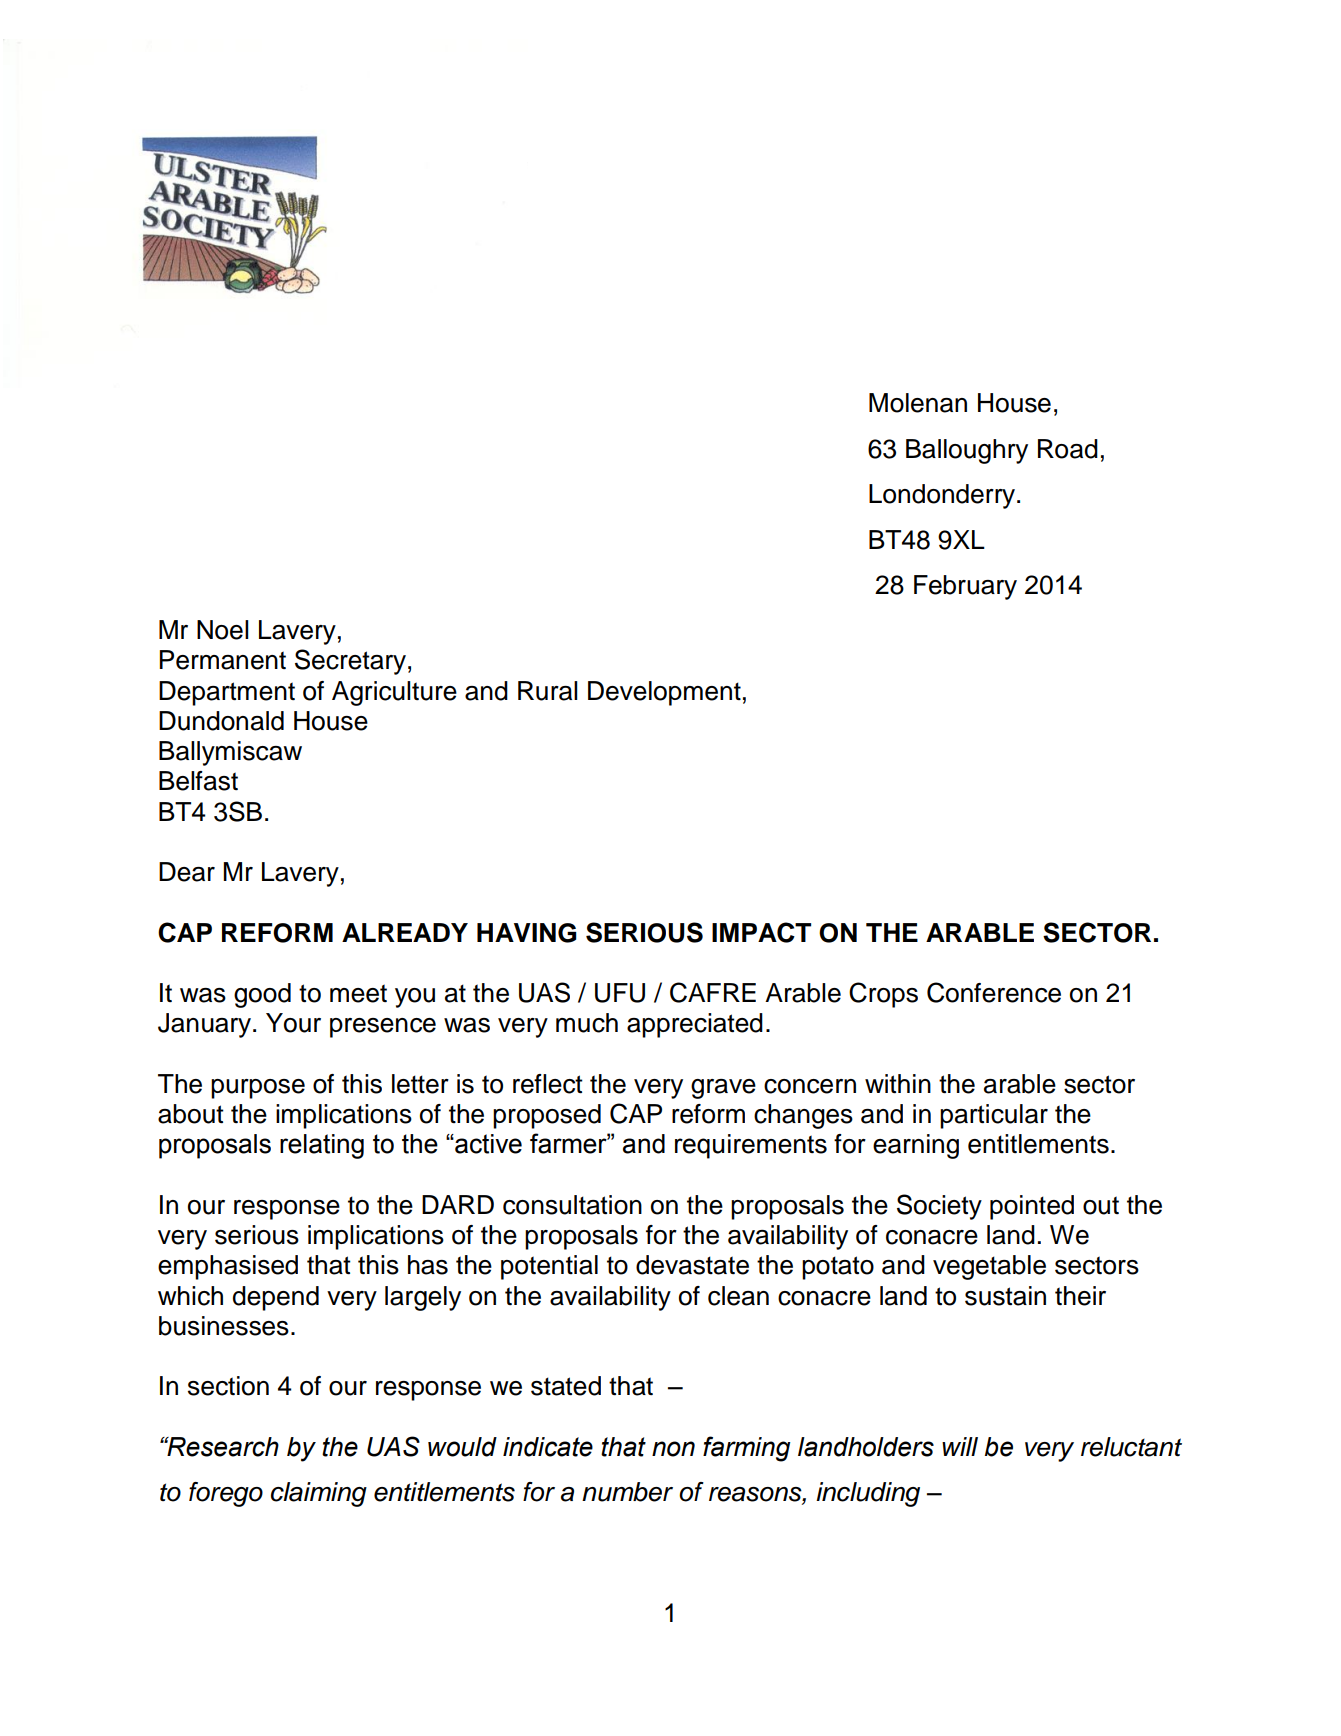  Describe the element at coordinates (198, 781) in the screenshot. I see `Belfast` at that location.
